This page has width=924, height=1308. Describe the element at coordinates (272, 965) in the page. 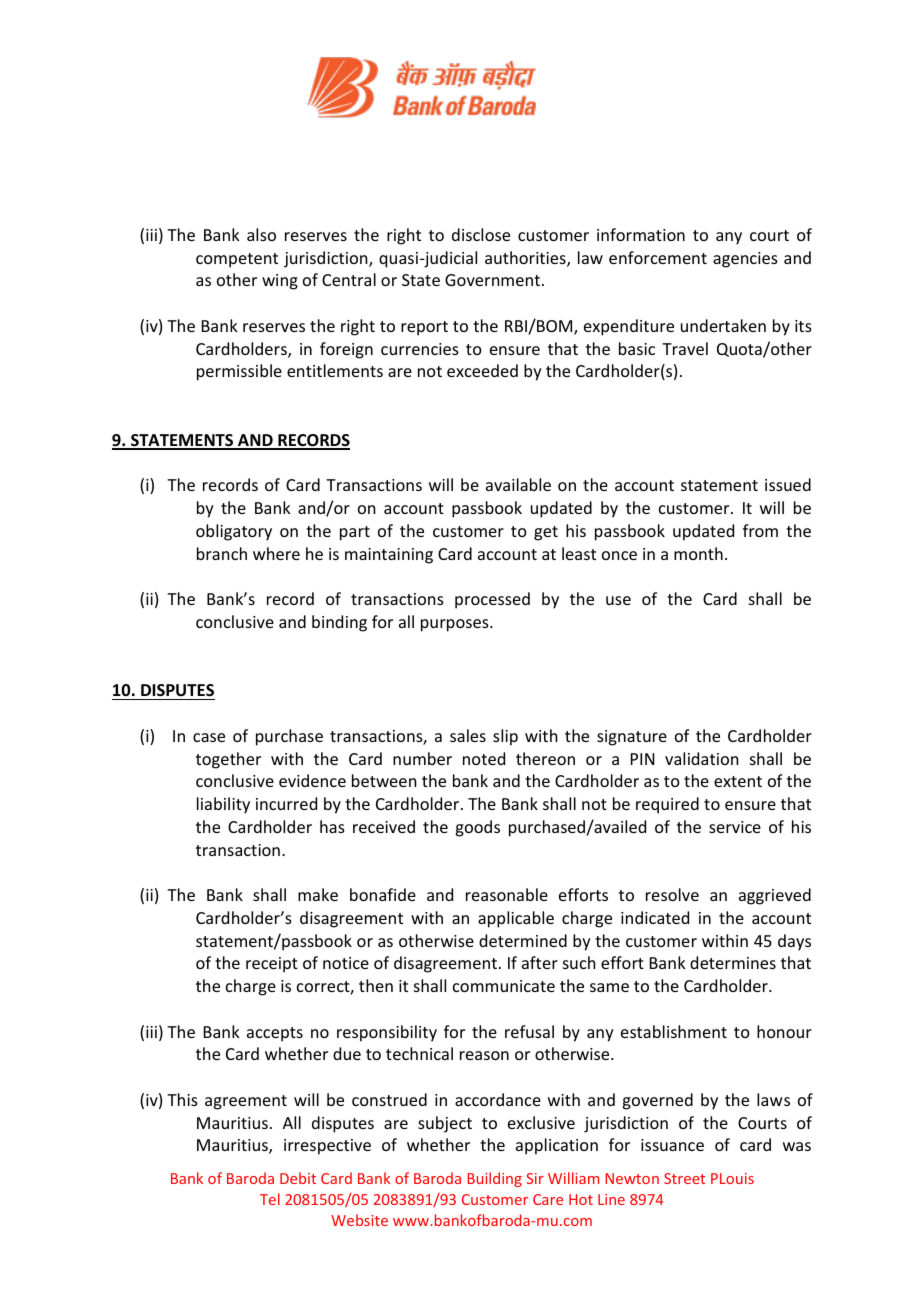

I see `receipt` at that location.
